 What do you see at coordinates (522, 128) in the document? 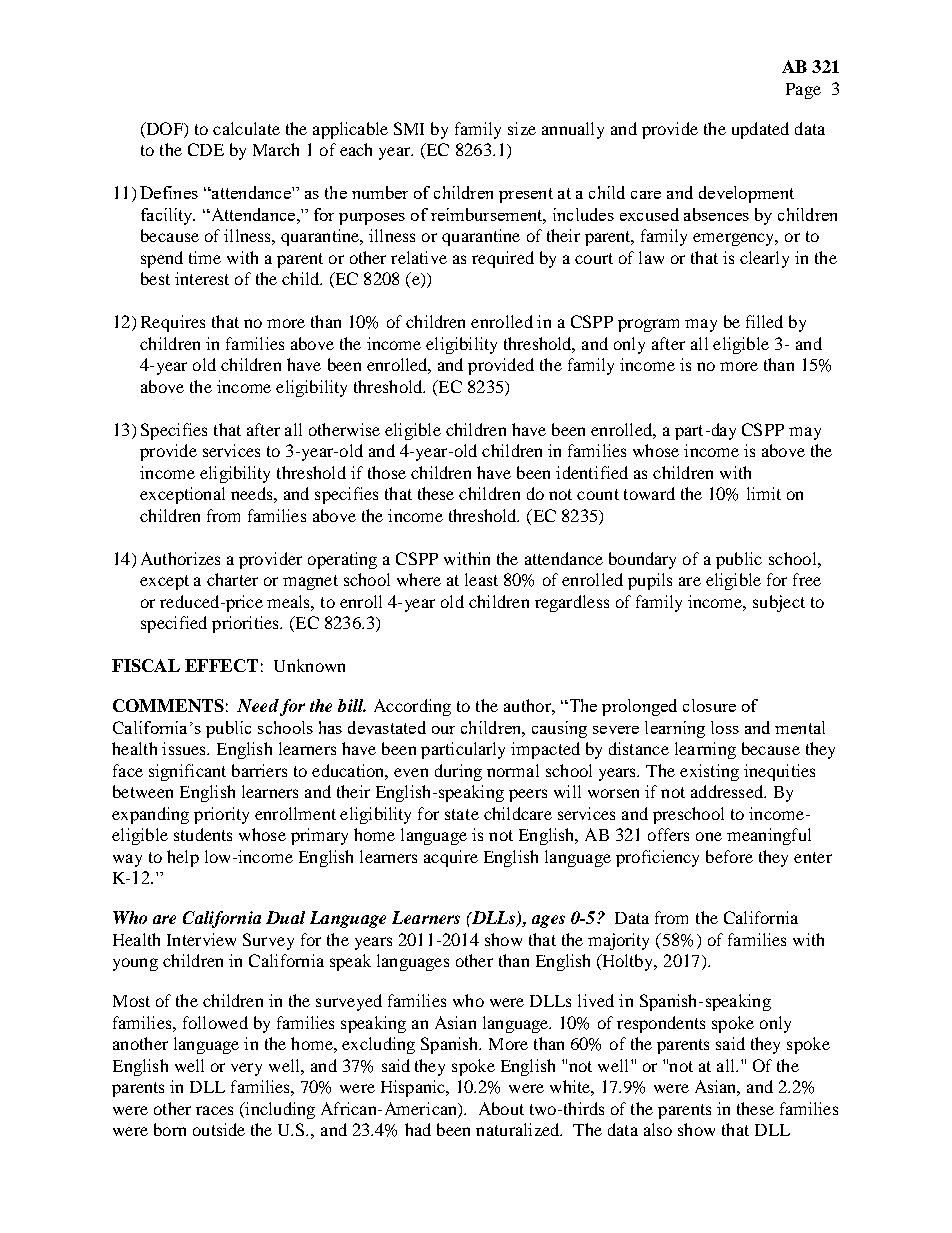
I see `size` at bounding box center [522, 128].
